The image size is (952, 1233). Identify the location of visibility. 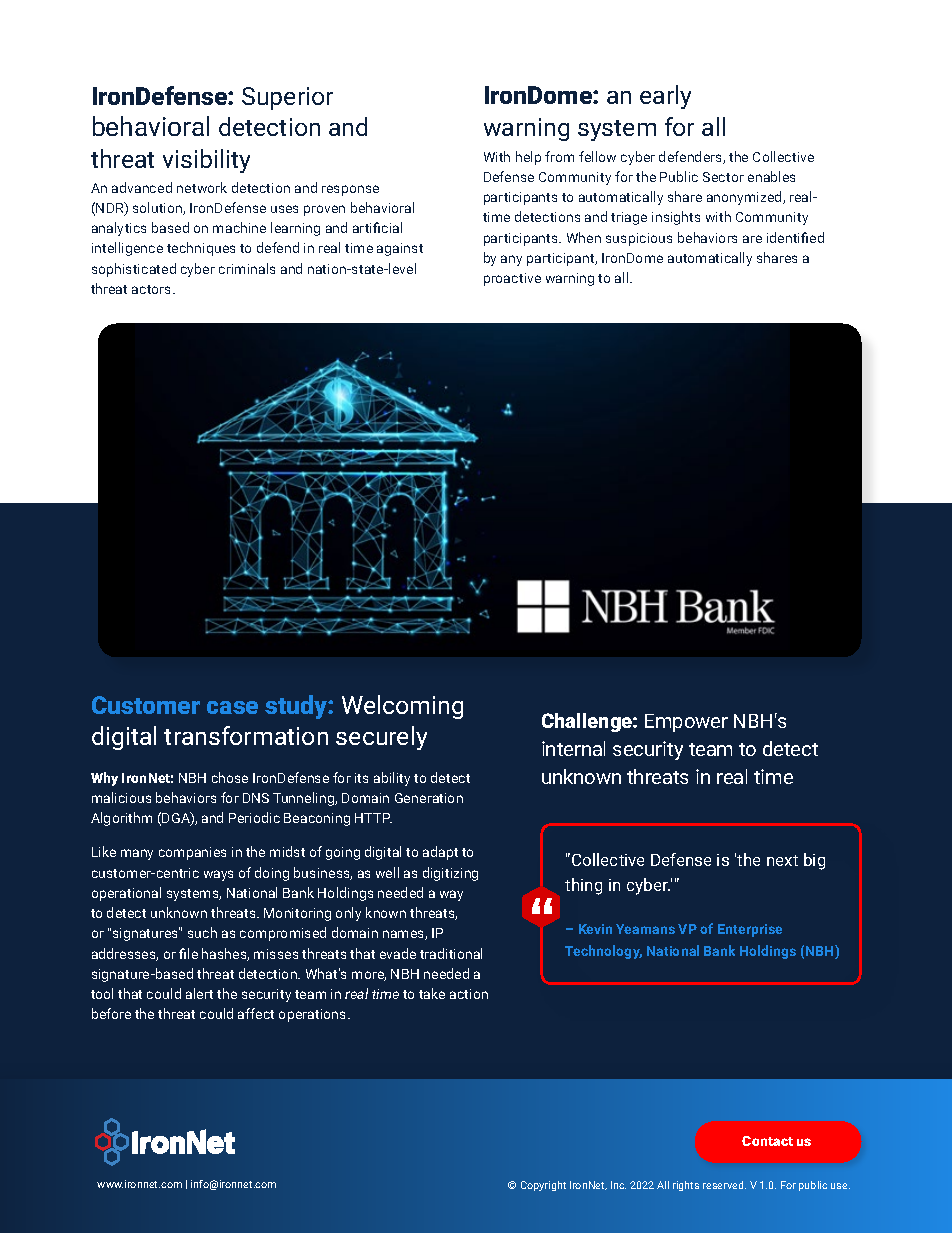
(206, 161).
